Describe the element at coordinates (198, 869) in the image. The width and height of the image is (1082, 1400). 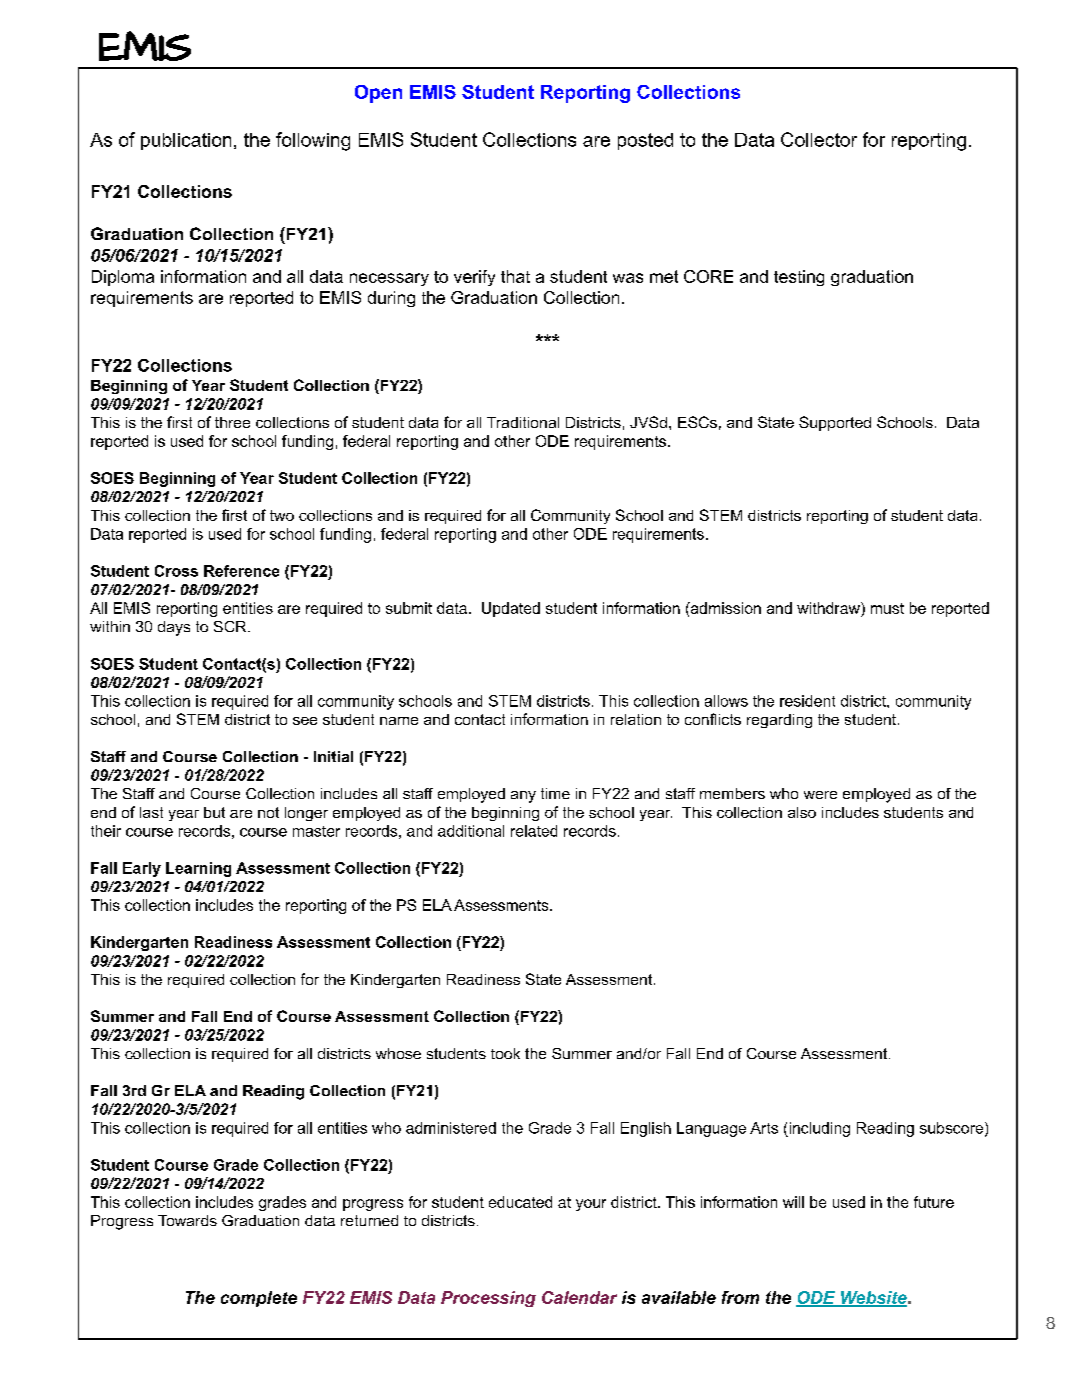
I see `Learning` at that location.
